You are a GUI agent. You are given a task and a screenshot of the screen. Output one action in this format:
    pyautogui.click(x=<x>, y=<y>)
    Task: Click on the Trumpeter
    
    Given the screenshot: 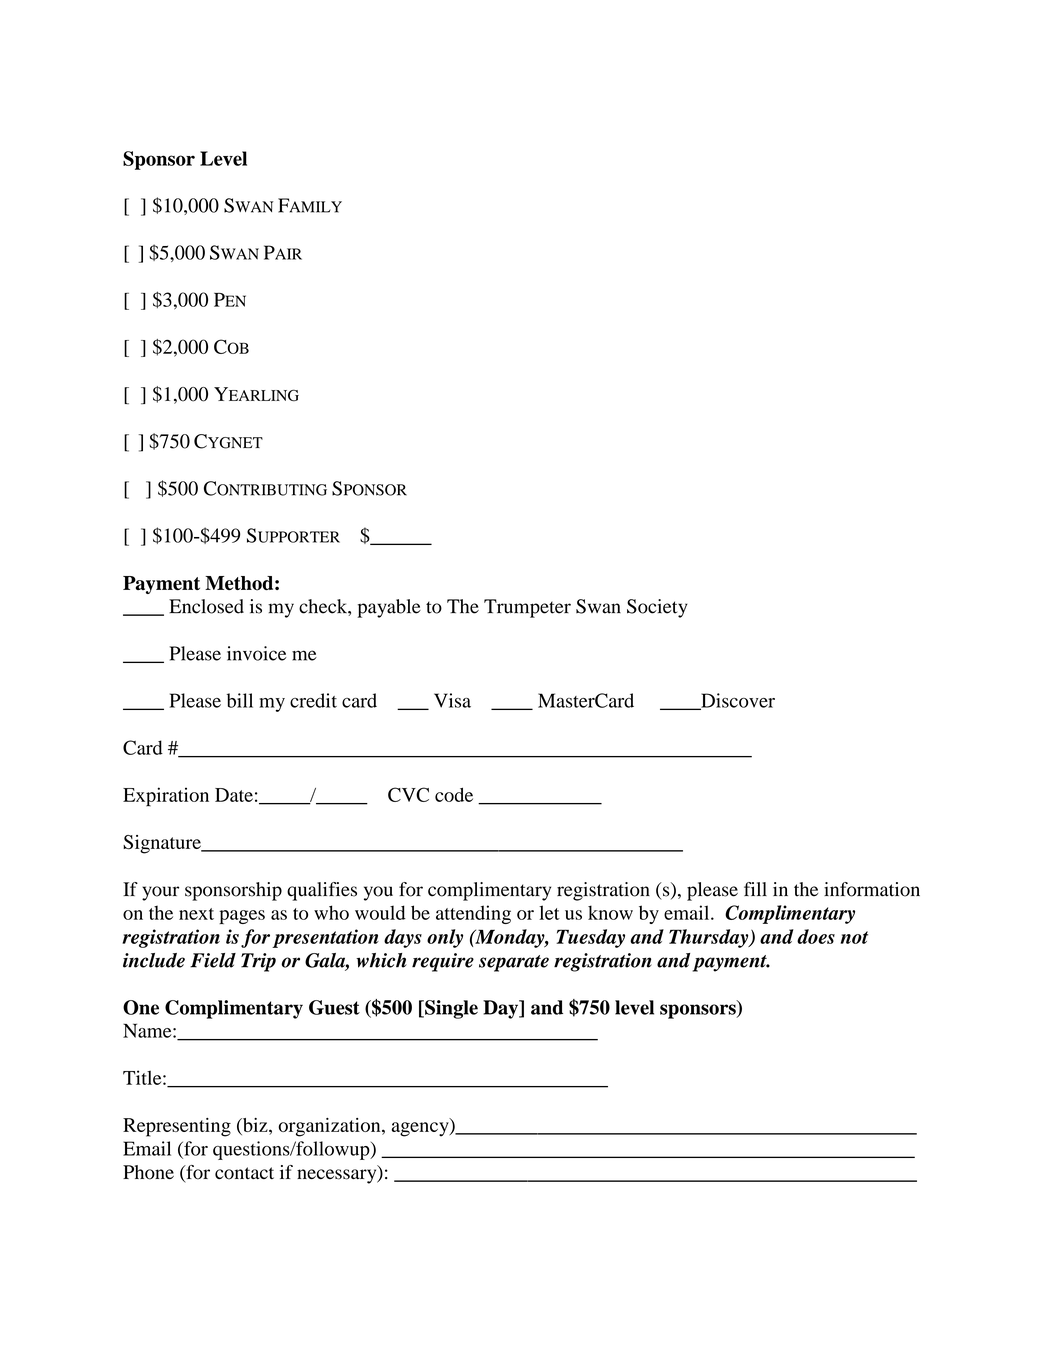 What is the action you would take?
    pyautogui.click(x=527, y=608)
